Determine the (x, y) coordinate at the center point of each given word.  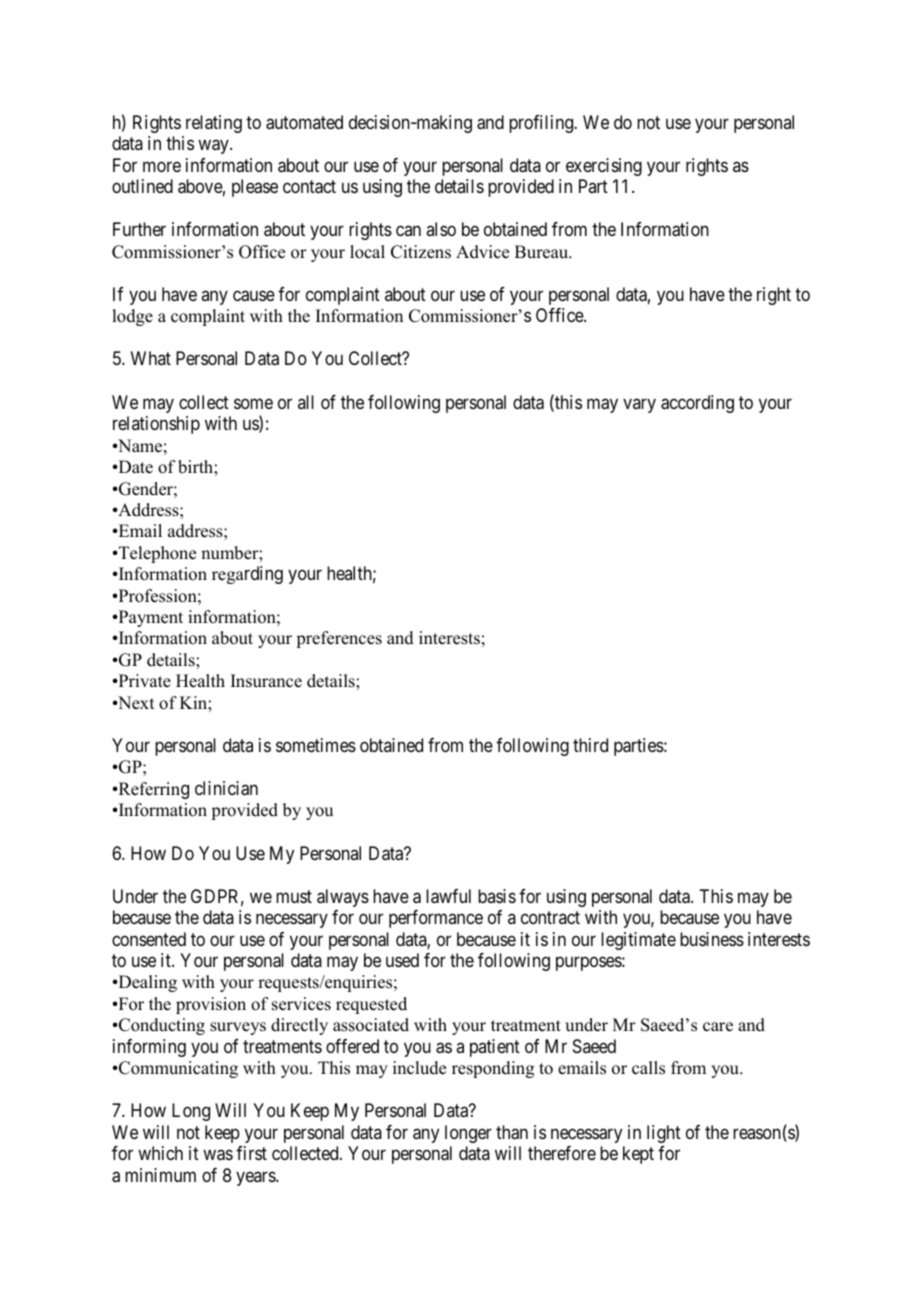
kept (638, 1155)
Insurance (266, 681)
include (419, 1068)
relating (214, 124)
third (590, 745)
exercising (604, 167)
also (441, 229)
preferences (339, 639)
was (218, 1155)
